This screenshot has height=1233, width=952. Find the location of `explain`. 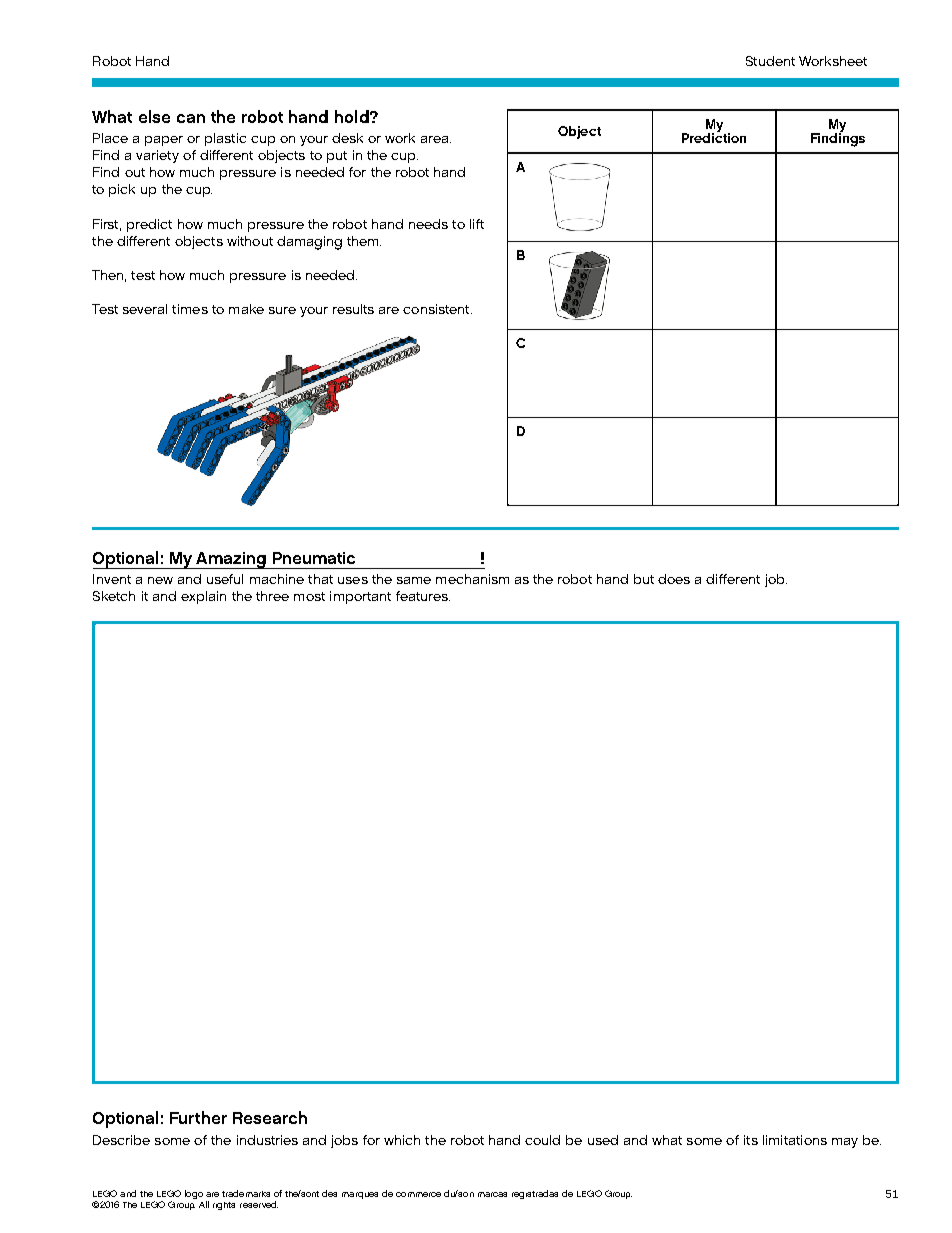

explain is located at coordinates (203, 597).
